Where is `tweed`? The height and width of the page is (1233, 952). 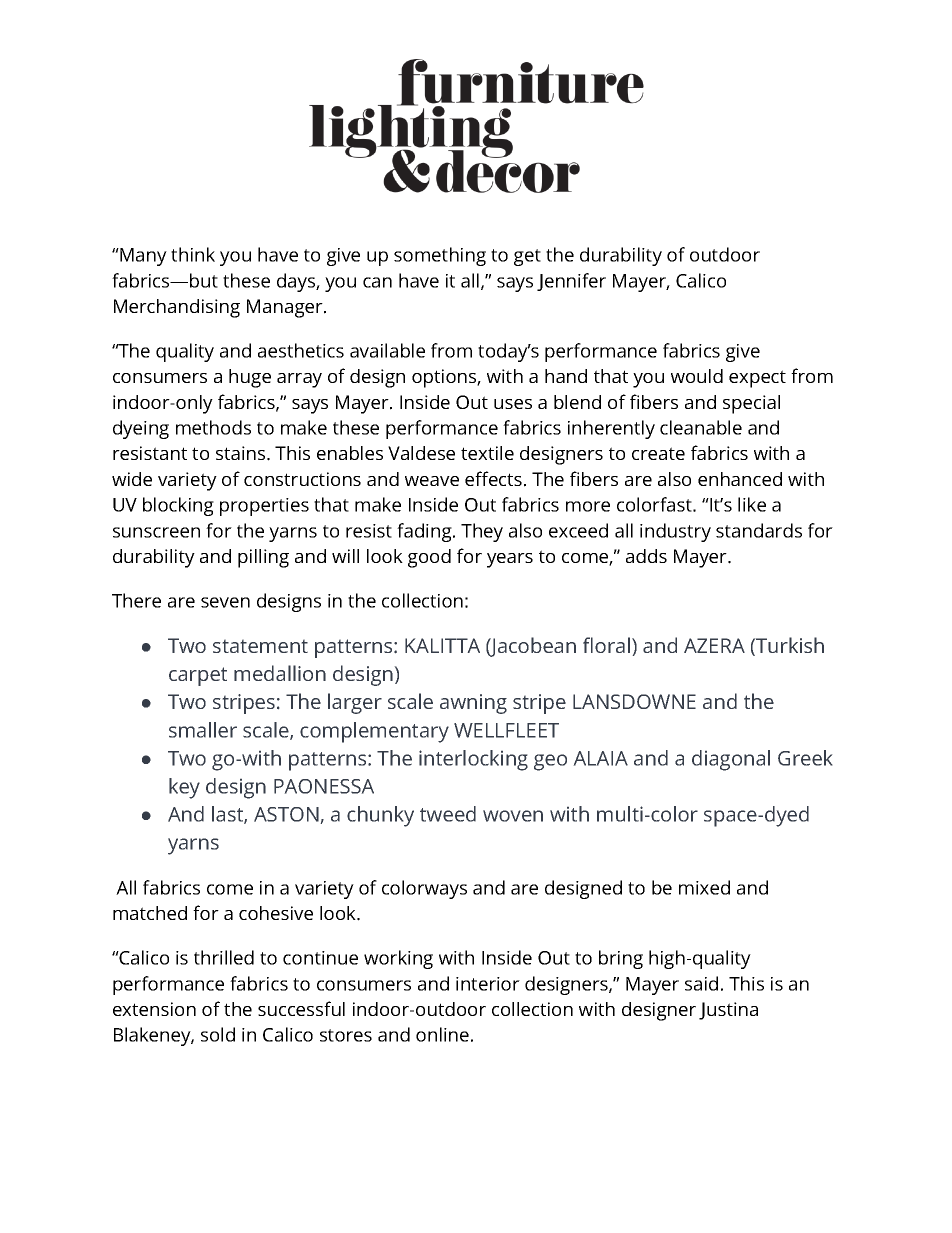 tweed is located at coordinates (448, 814).
